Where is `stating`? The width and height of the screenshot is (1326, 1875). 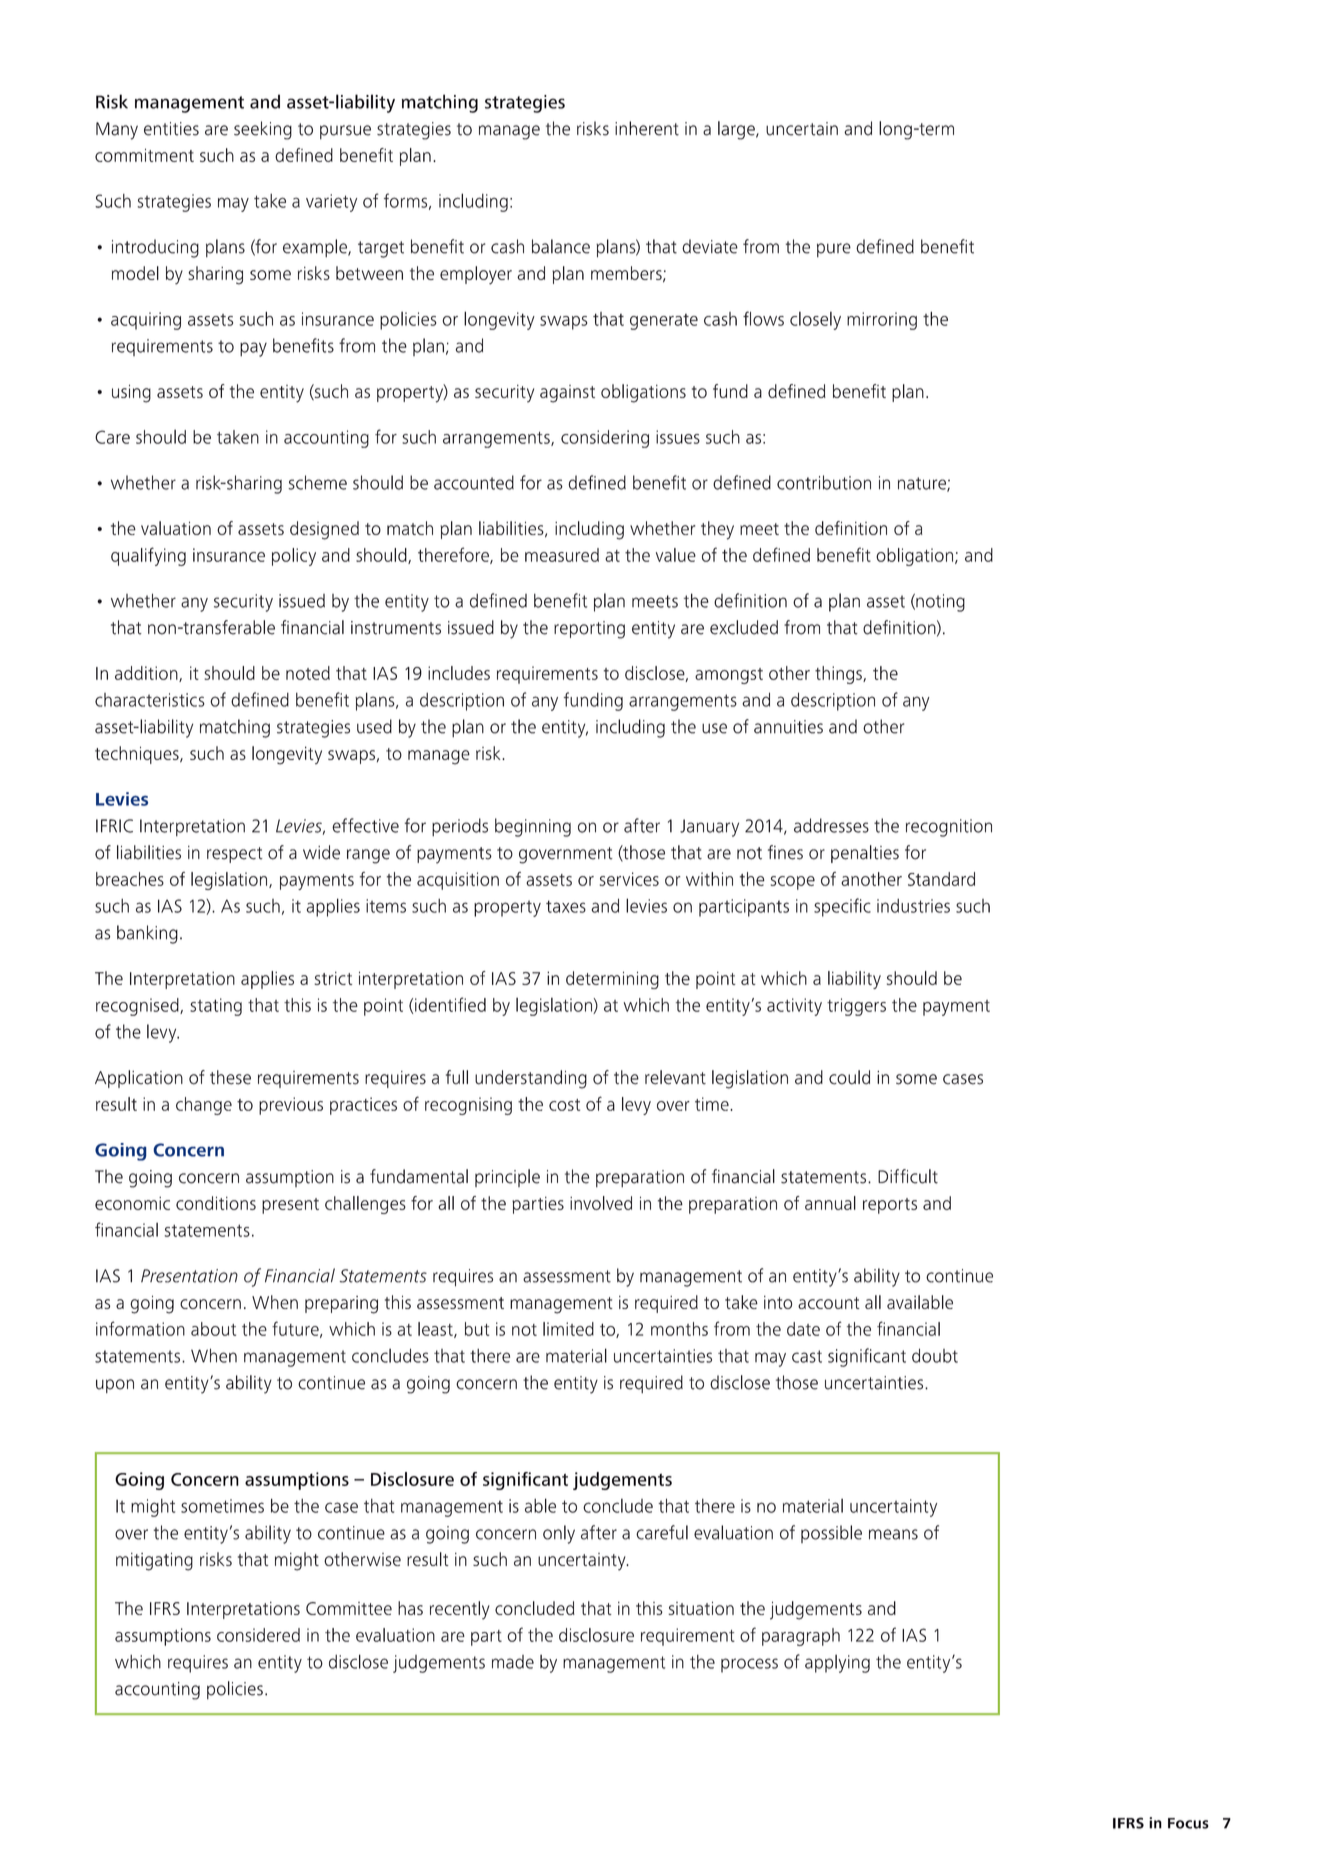 stating is located at coordinates (216, 1007).
